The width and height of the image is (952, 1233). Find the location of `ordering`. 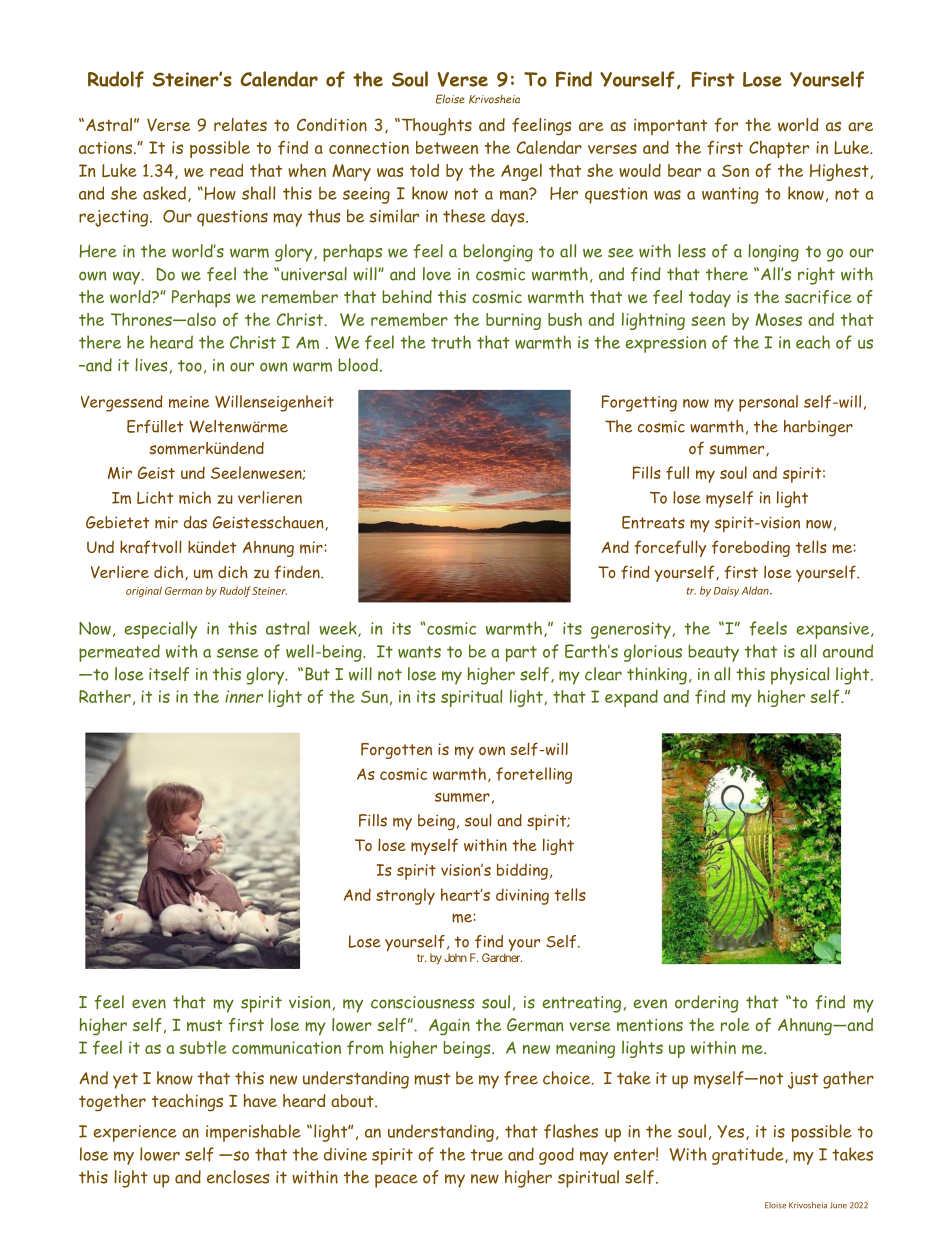

ordering is located at coordinates (707, 1004).
